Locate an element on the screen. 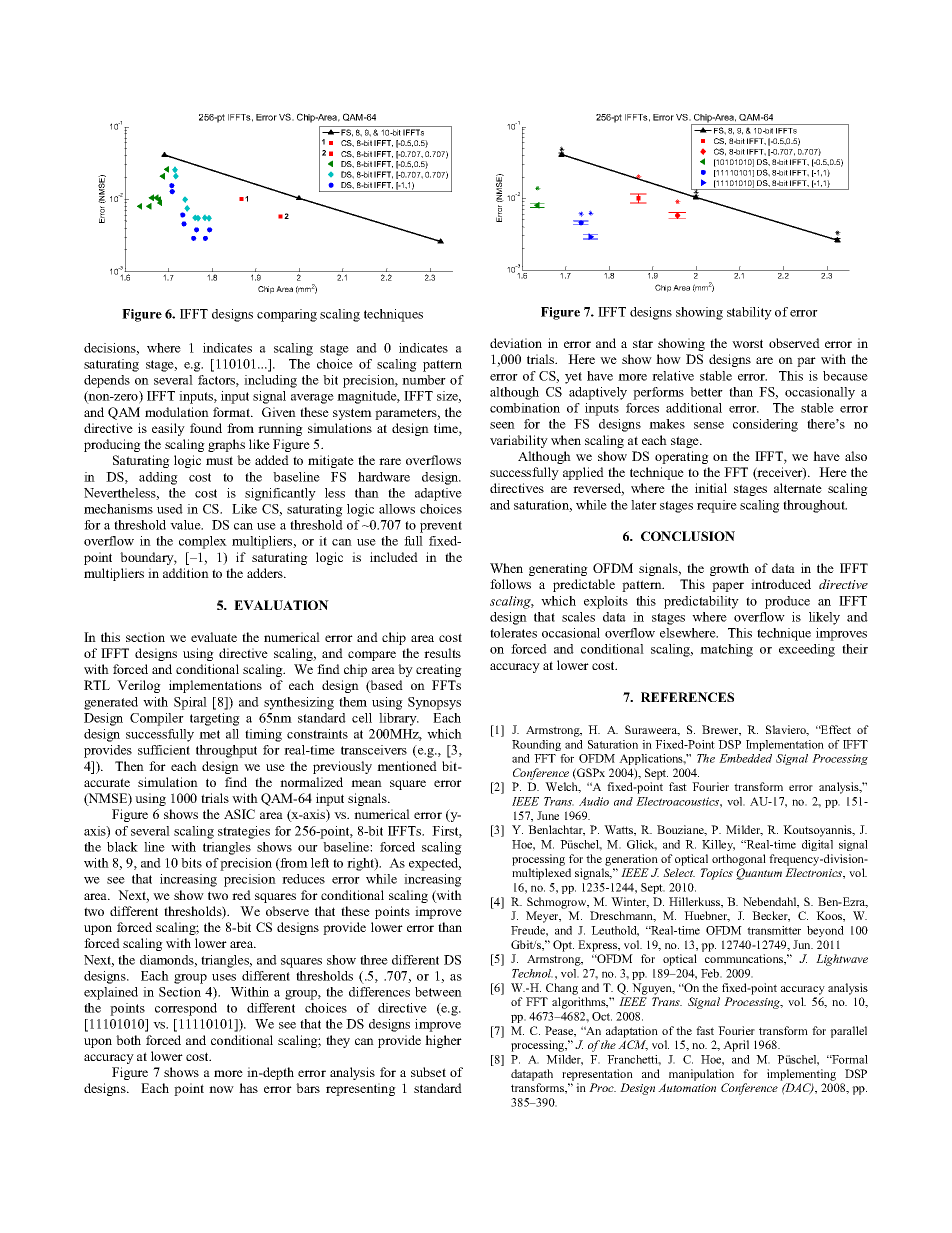 This screenshot has height=1233, width=952. tolerates is located at coordinates (513, 633).
